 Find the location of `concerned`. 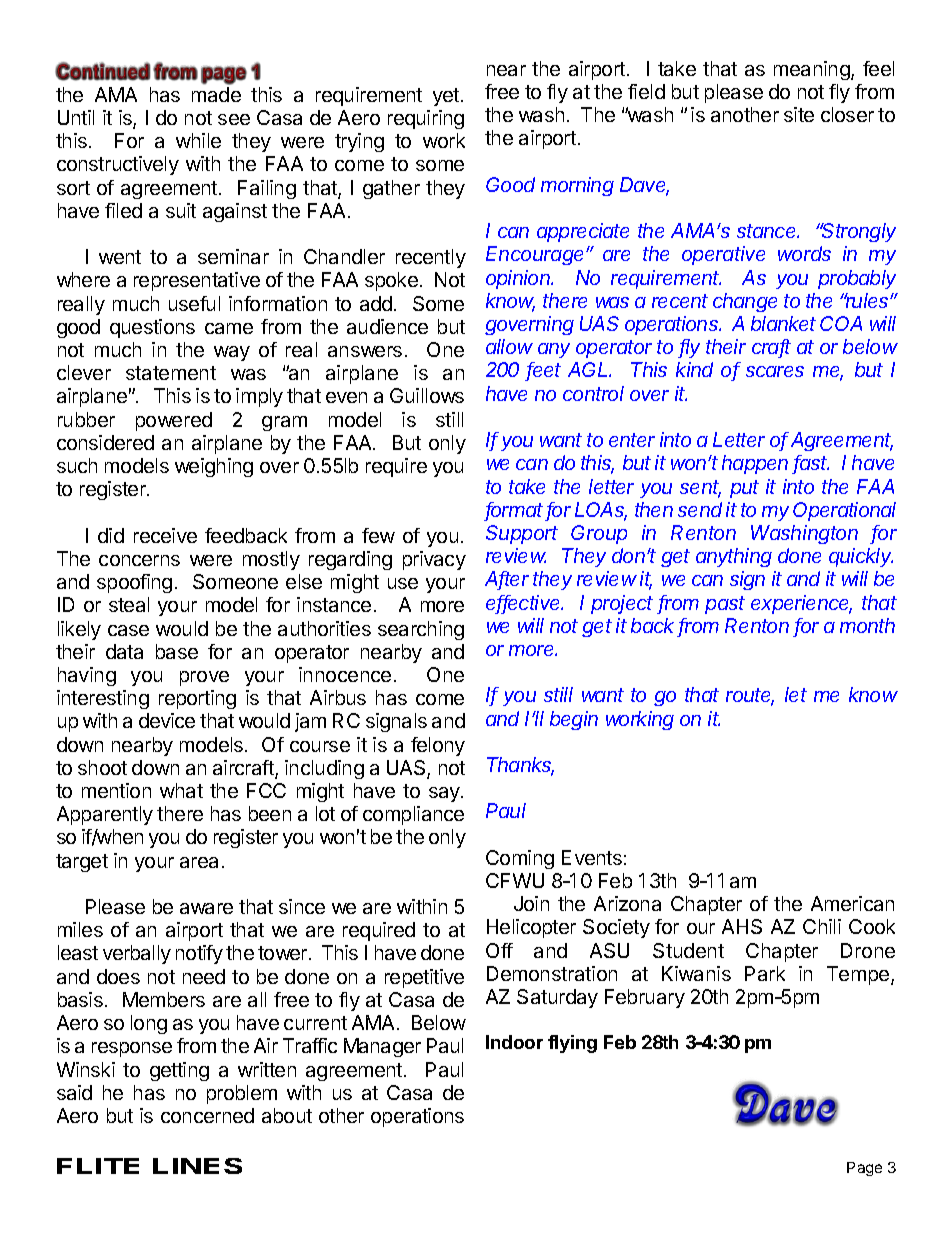

concerned is located at coordinates (207, 1115).
